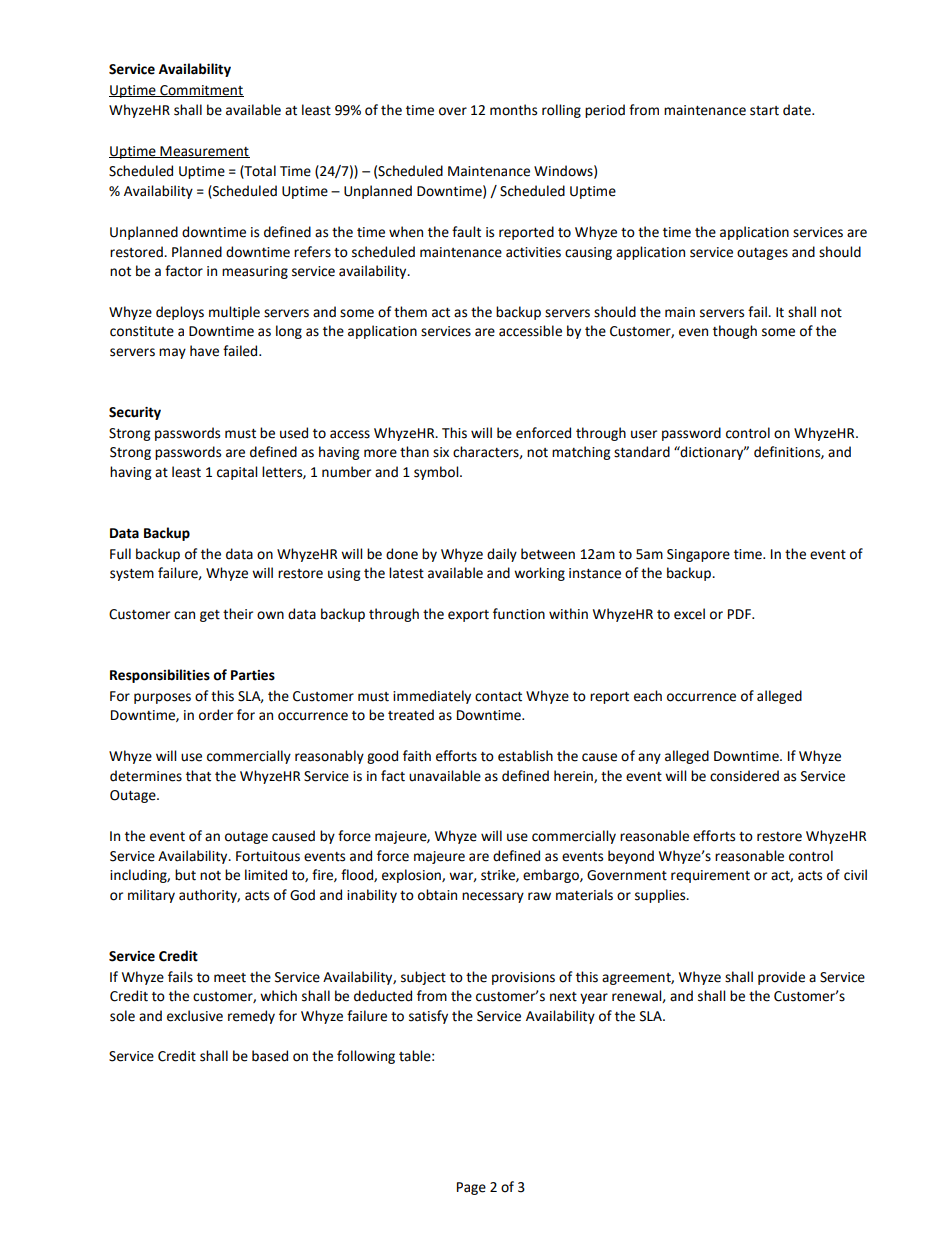  What do you see at coordinates (471, 1188) in the screenshot?
I see `Page` at bounding box center [471, 1188].
